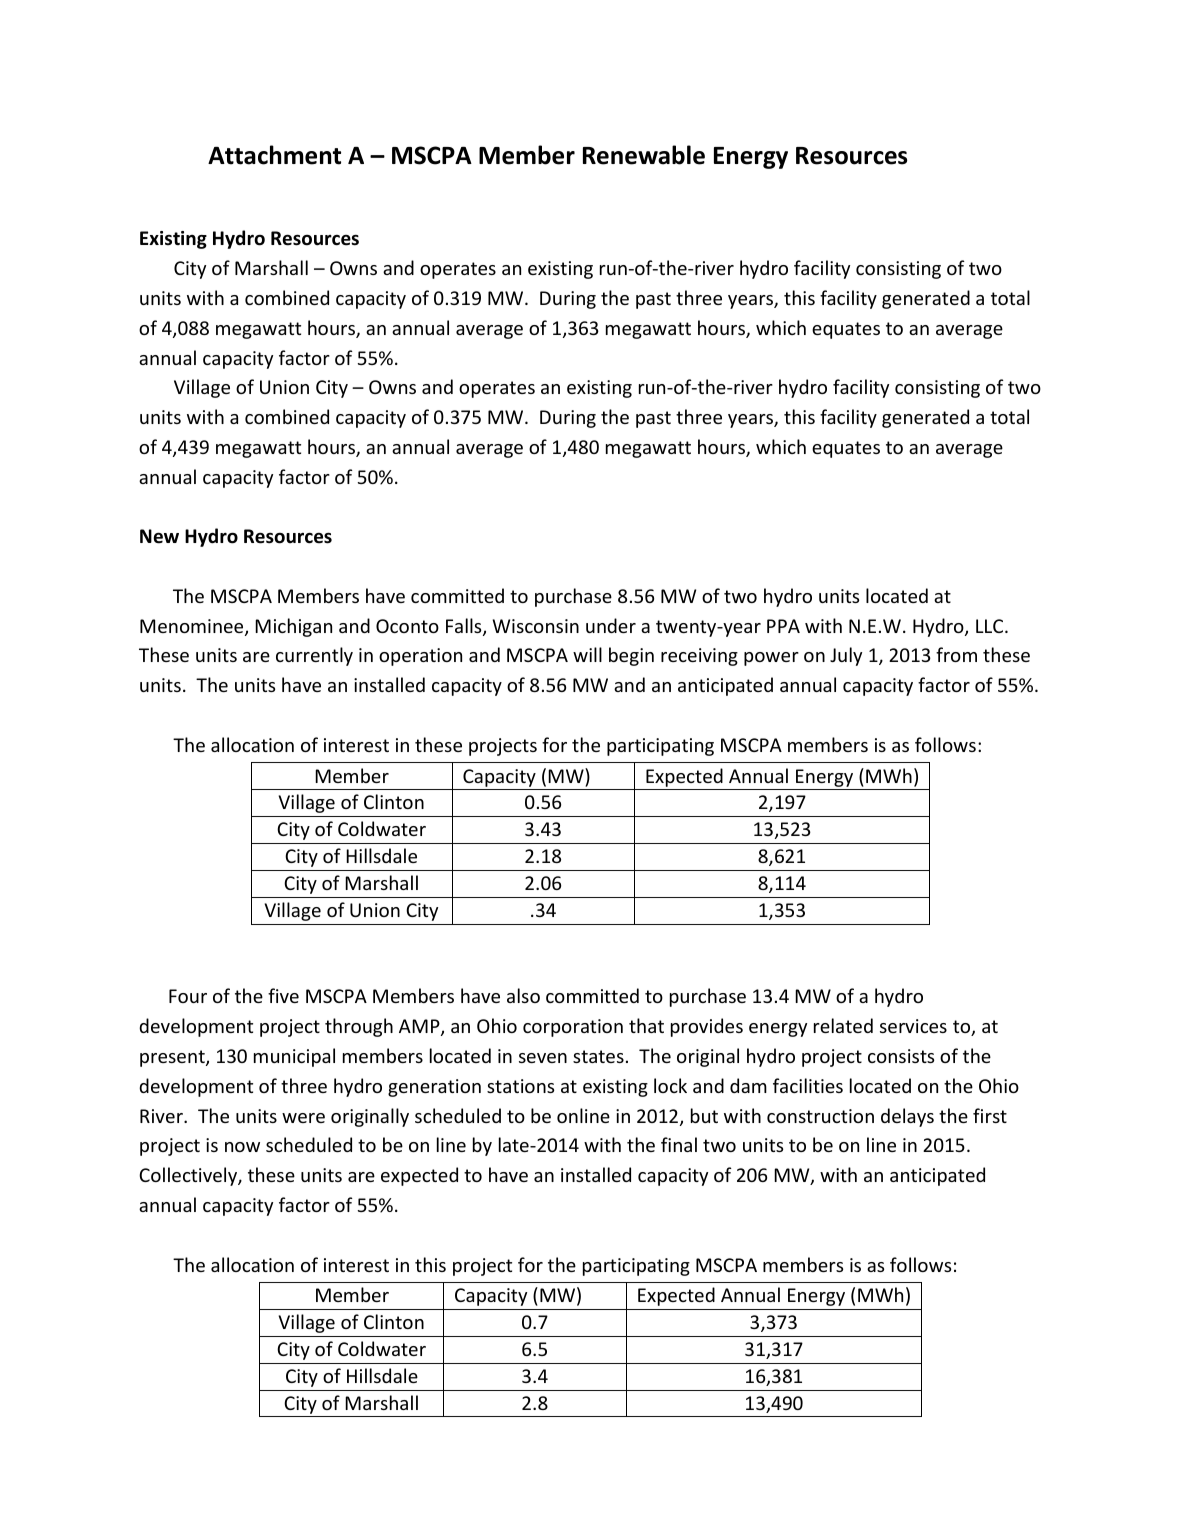 The width and height of the screenshot is (1181, 1528). I want to click on July, so click(846, 656).
